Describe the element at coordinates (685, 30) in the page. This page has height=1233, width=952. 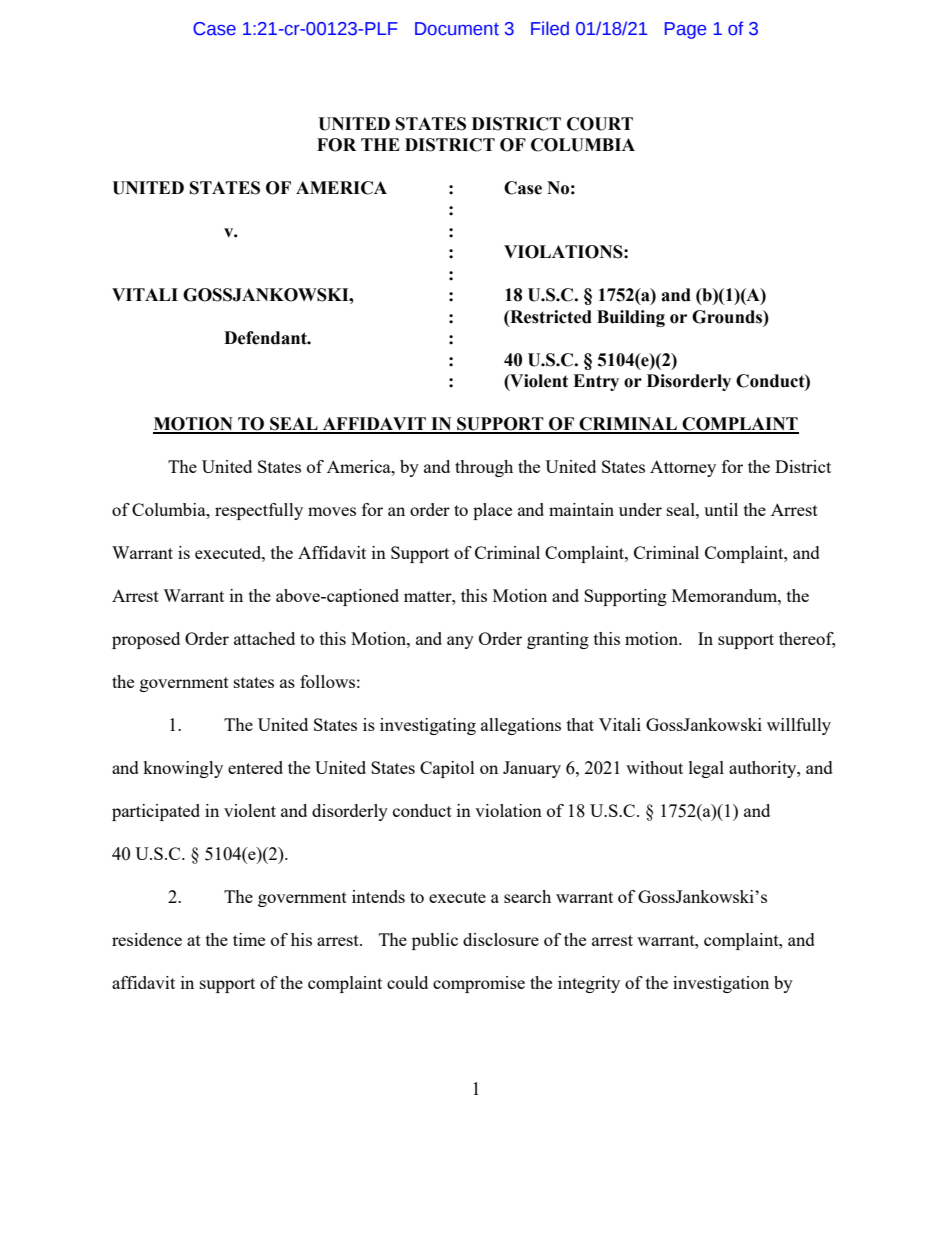
I see `Page` at that location.
